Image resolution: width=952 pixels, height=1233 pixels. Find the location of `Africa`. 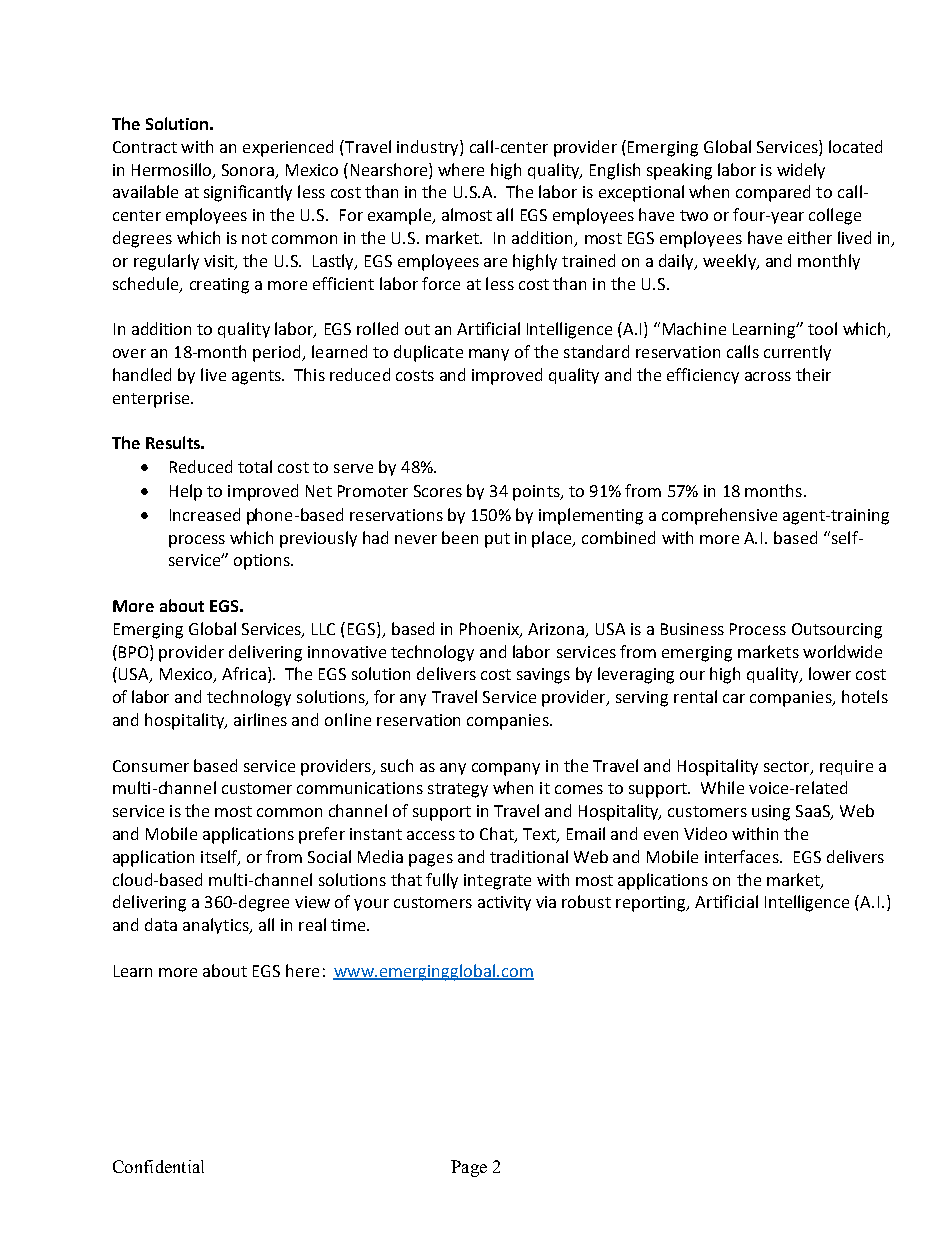

Africa is located at coordinates (244, 673).
